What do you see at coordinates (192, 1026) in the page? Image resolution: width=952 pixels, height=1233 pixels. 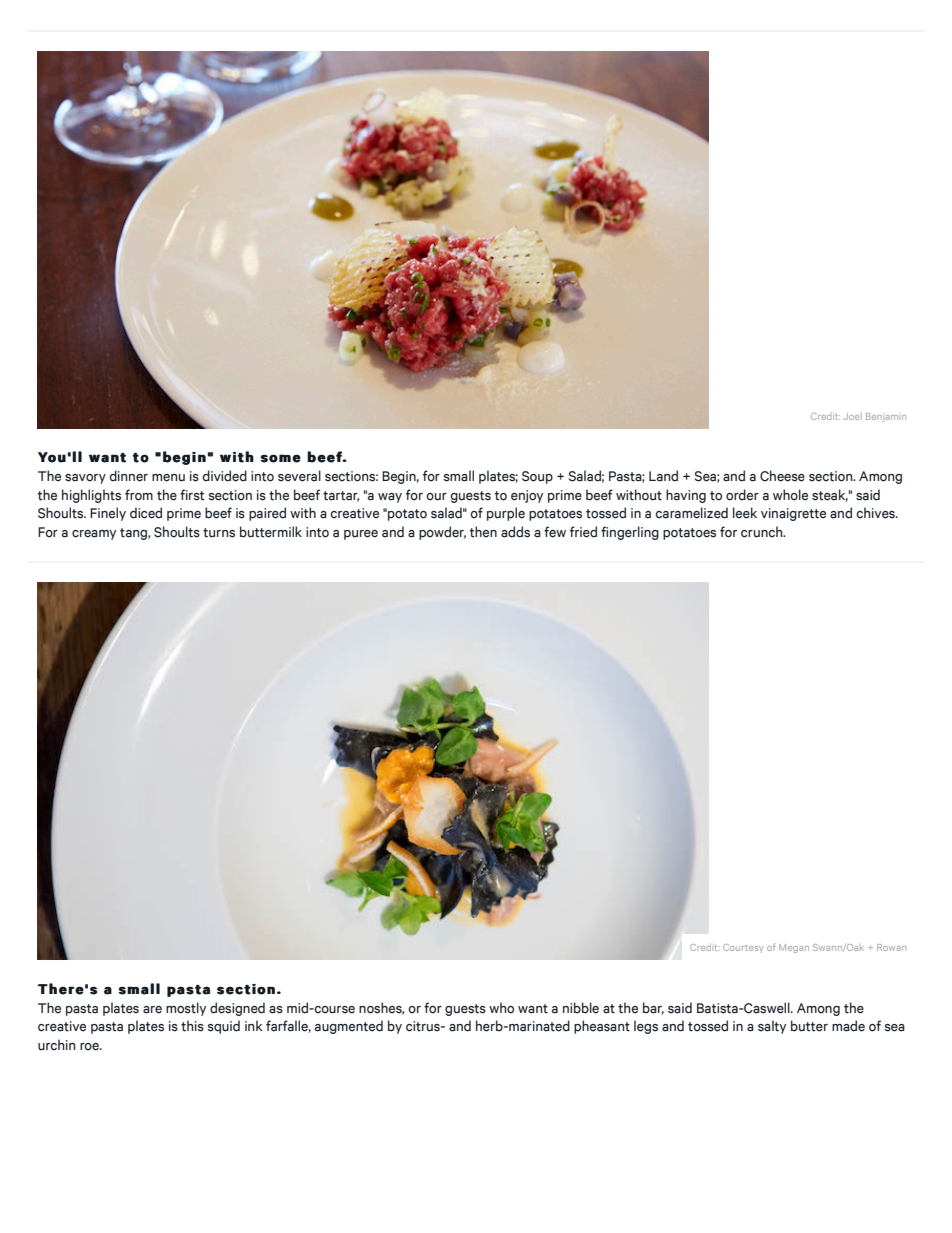 I see `this` at bounding box center [192, 1026].
